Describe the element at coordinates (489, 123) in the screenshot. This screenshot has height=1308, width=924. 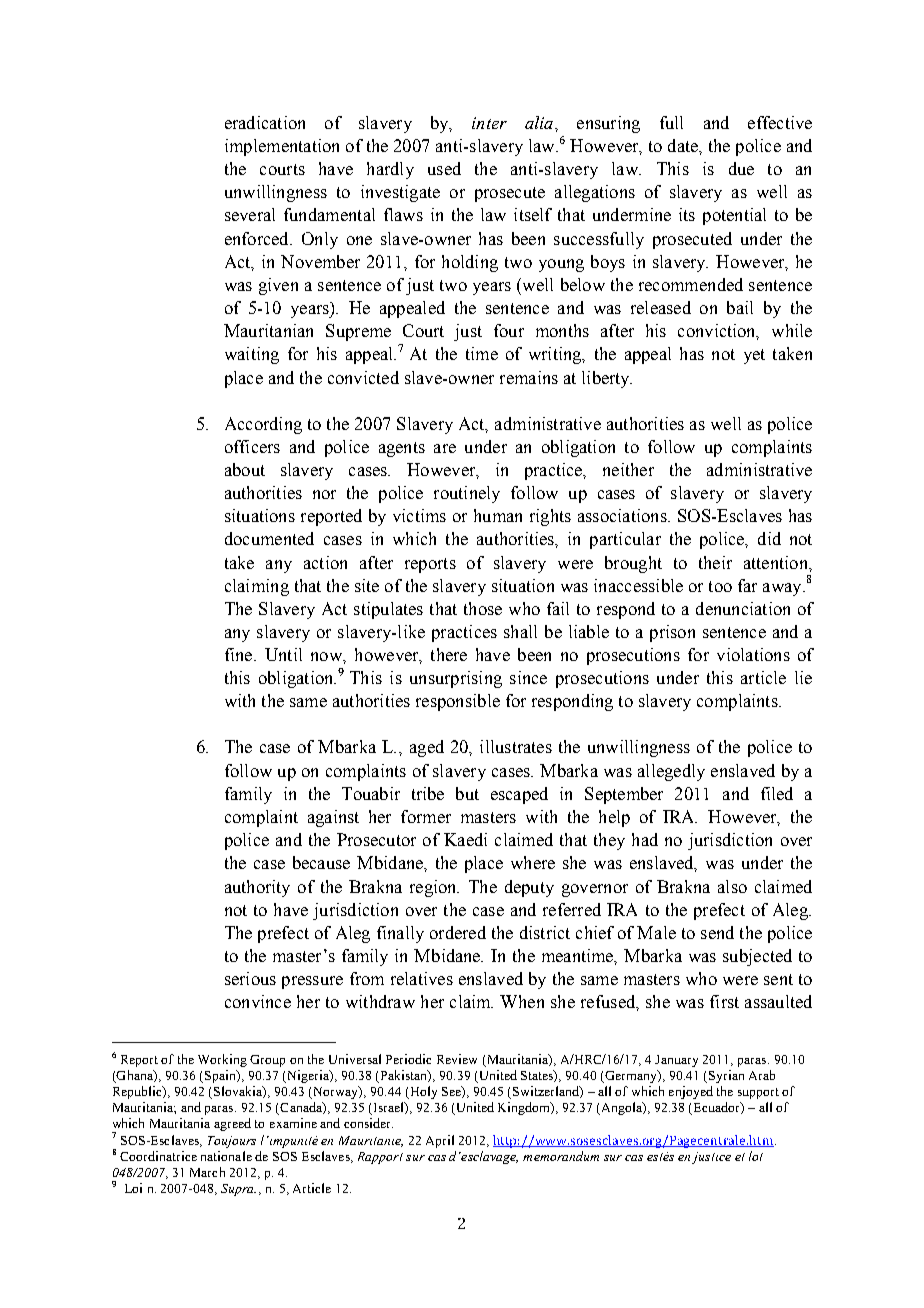
I see `inter` at that location.
